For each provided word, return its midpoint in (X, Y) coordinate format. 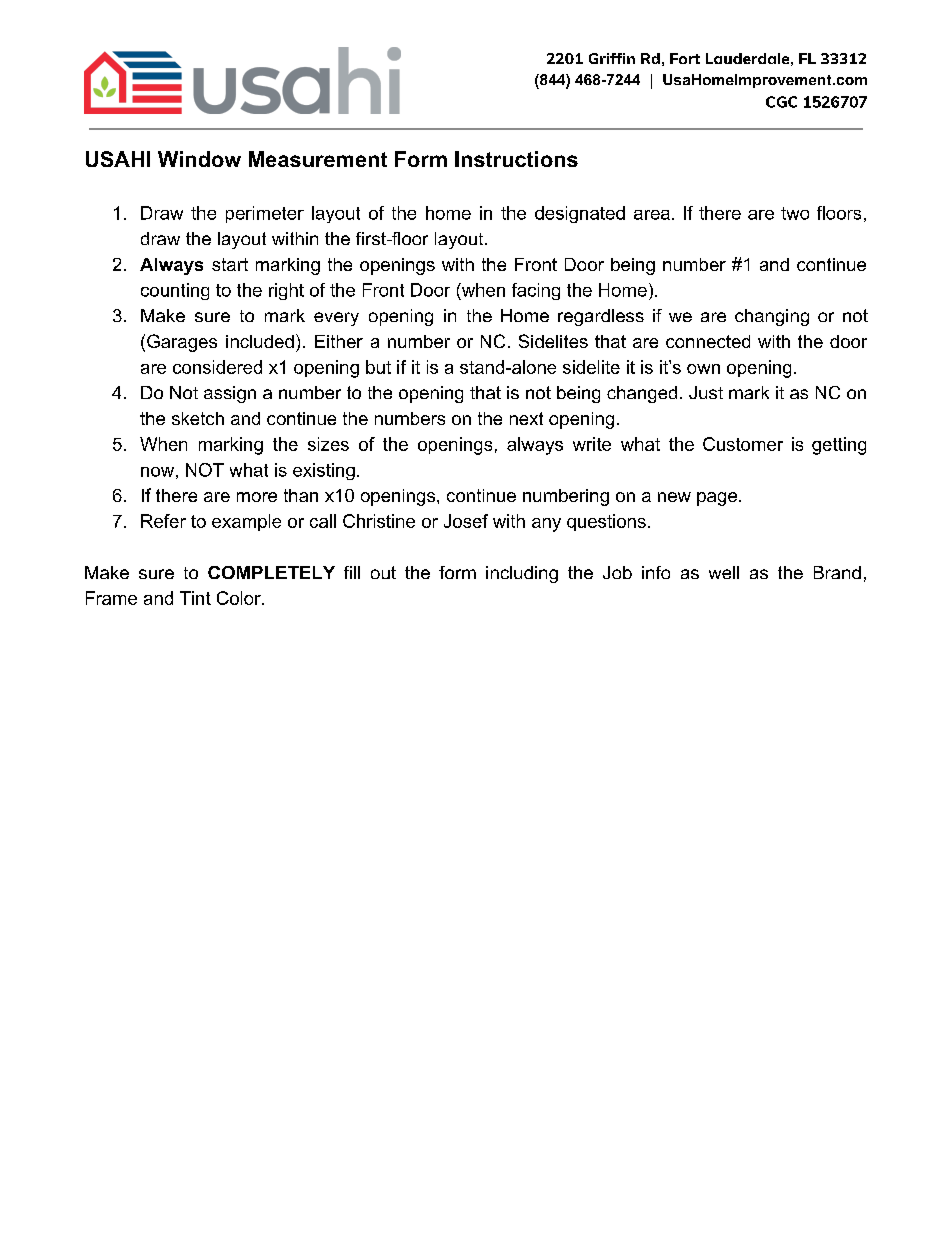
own (703, 369)
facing (536, 291)
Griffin (612, 58)
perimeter (265, 214)
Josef (466, 521)
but (378, 367)
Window (199, 159)
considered (217, 367)
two (795, 213)
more (257, 497)
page (717, 499)
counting (175, 291)
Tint (195, 598)
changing (772, 317)
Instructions (516, 159)
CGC (781, 102)
